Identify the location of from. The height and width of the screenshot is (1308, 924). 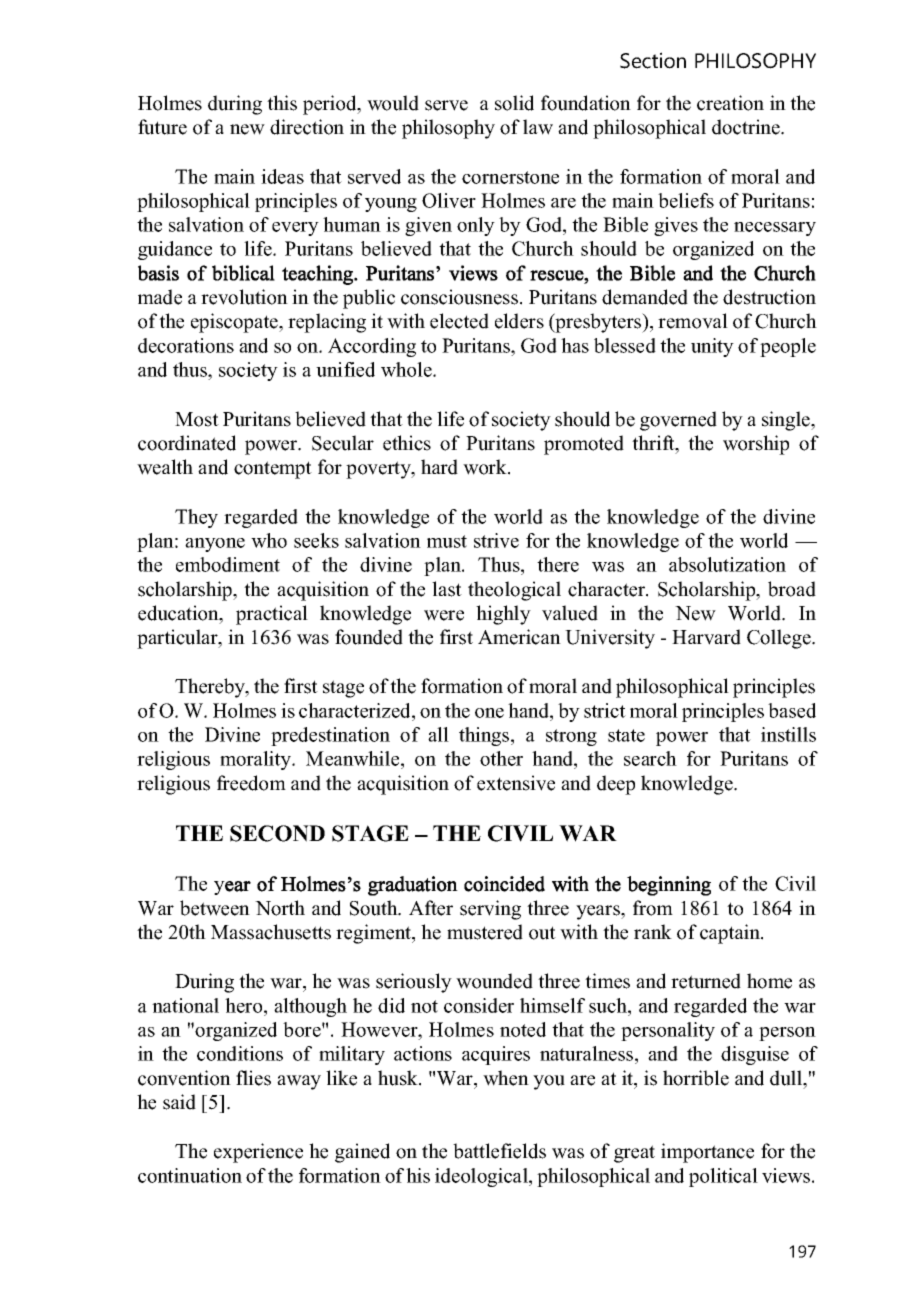
(653, 908).
